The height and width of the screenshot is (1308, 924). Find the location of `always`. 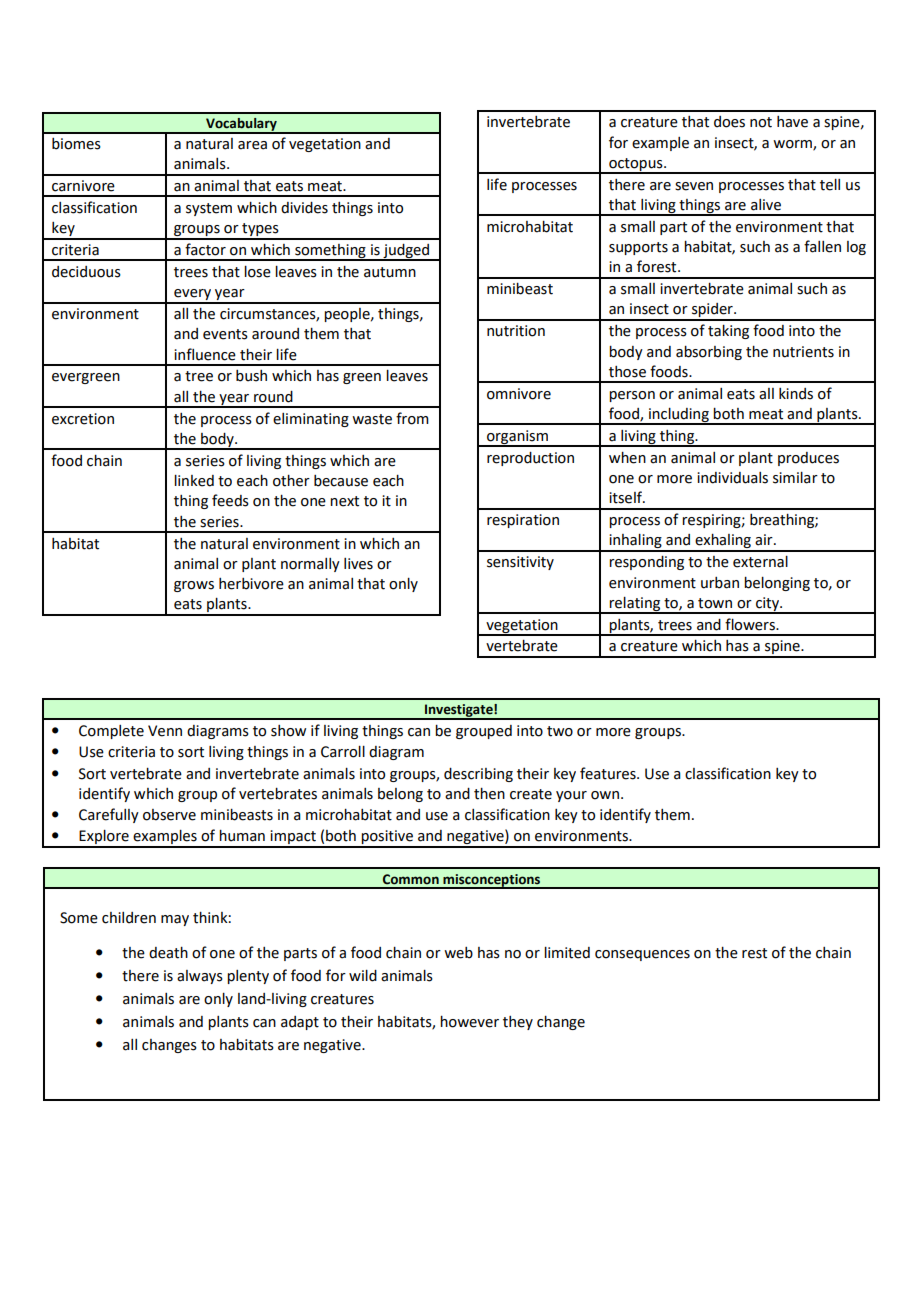

always is located at coordinates (200, 977).
